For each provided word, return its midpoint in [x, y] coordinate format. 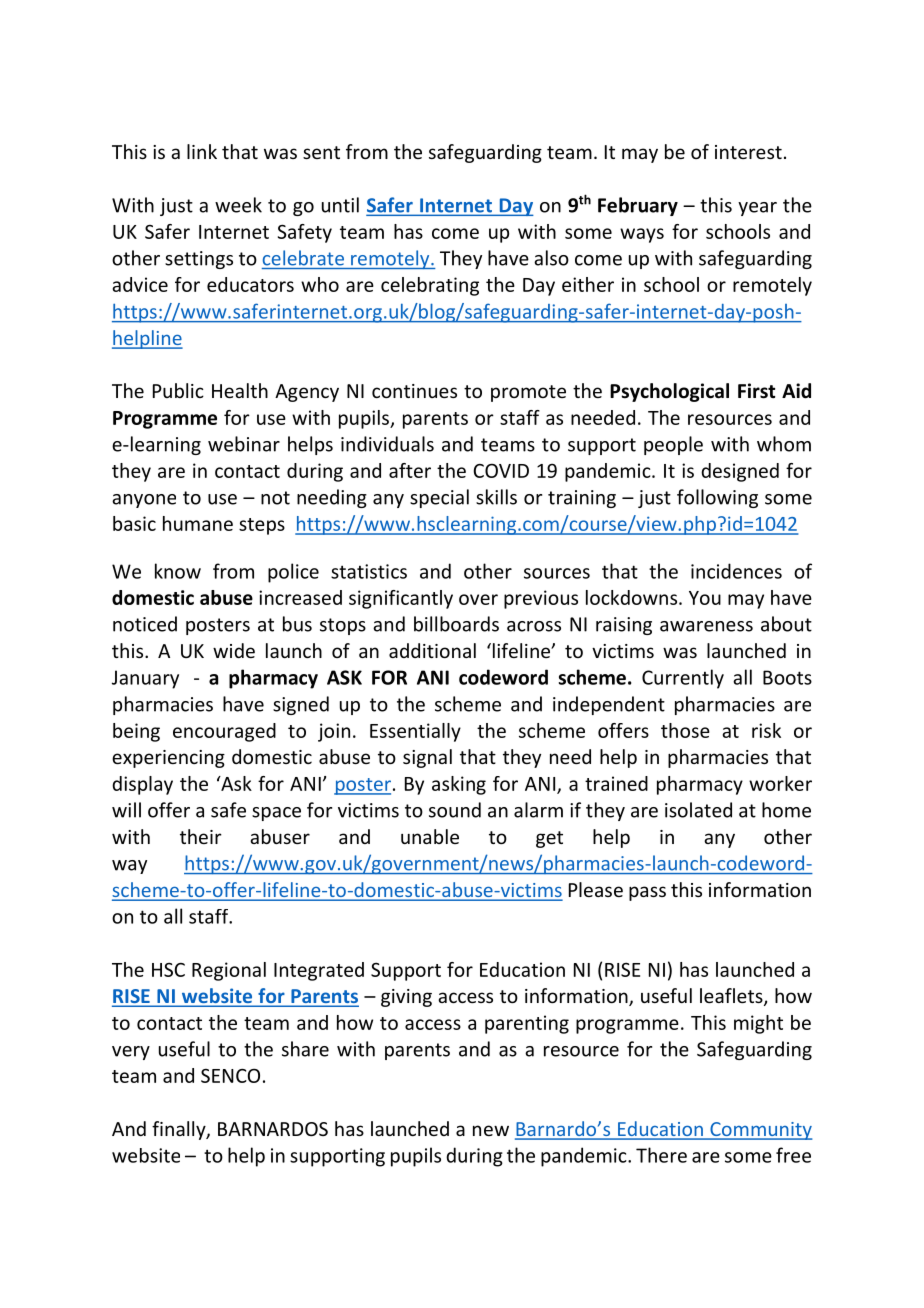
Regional [229, 971]
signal [427, 758]
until [340, 205]
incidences [736, 571]
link [202, 151]
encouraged [224, 732]
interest [748, 152]
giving [406, 998]
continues [414, 391]
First [756, 391]
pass [647, 893]
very [131, 1053]
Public [178, 390]
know [178, 571]
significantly [401, 599]
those [685, 730]
